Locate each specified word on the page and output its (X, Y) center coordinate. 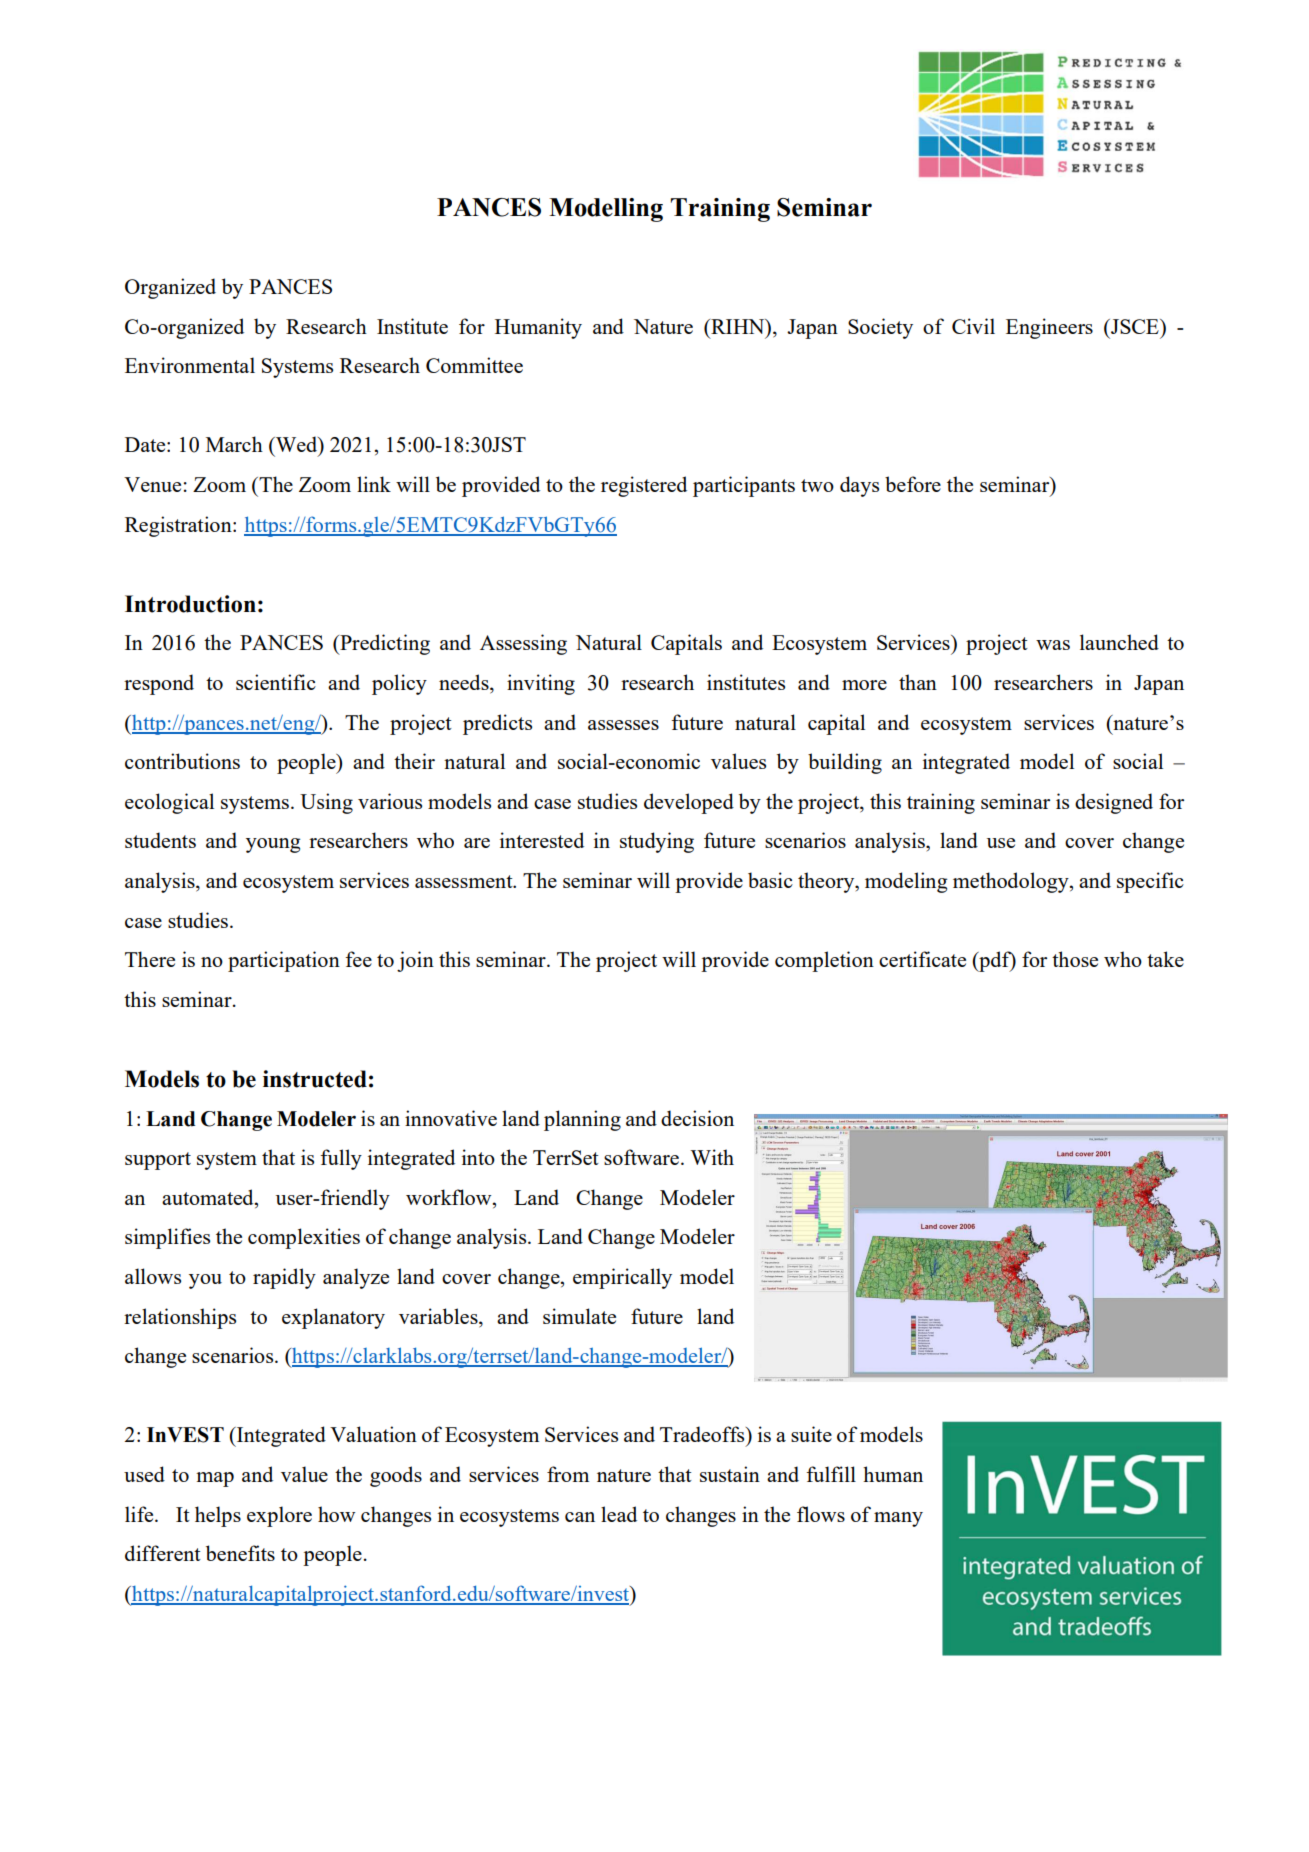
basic (770, 880)
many (898, 1519)
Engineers (1049, 328)
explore (279, 1516)
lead (619, 1514)
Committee (474, 365)
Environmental (190, 365)
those (1075, 959)
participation (284, 961)
